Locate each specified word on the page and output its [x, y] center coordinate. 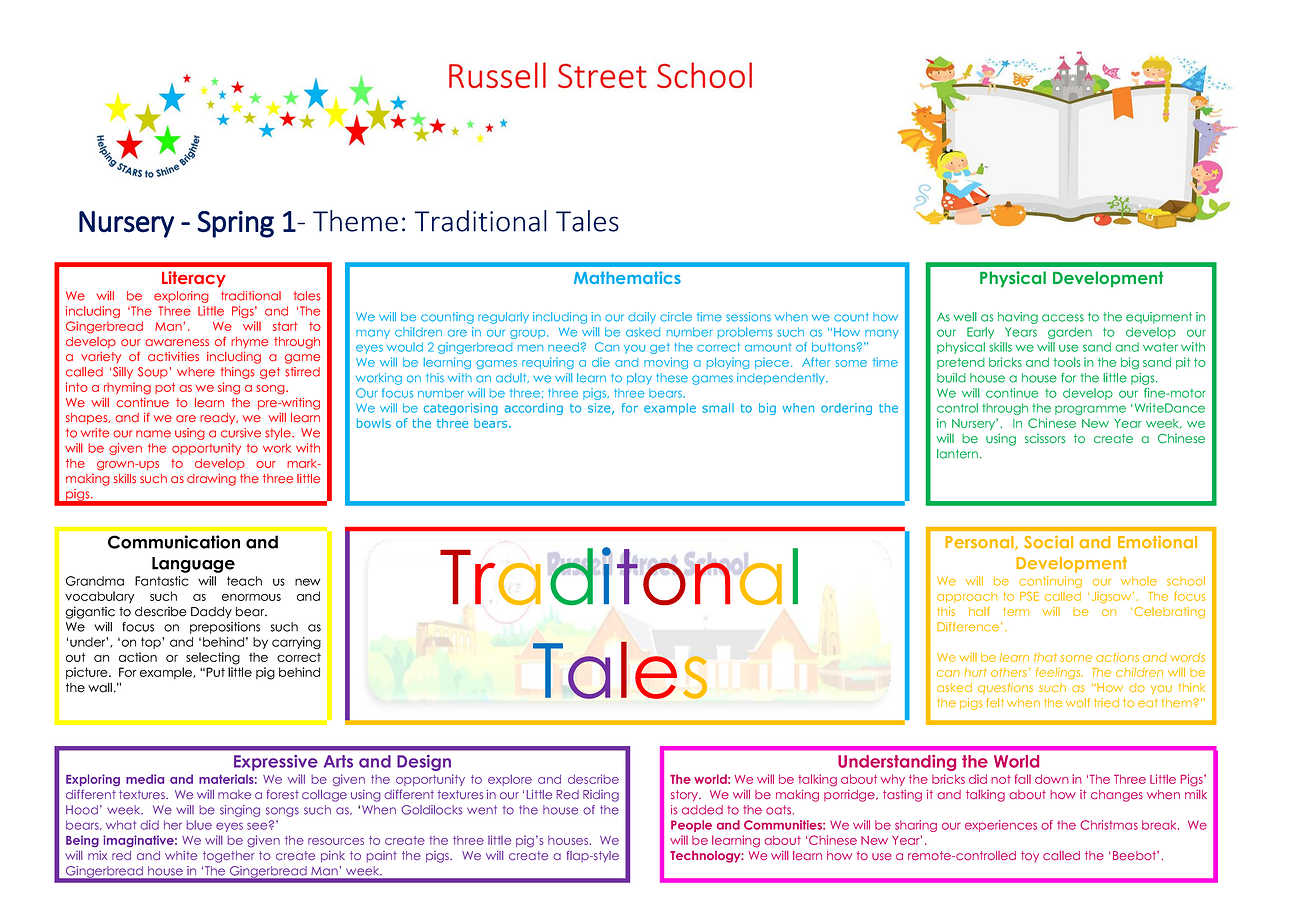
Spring [235, 224]
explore [510, 780]
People [691, 826]
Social [1048, 542]
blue [199, 825]
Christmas [1109, 825]
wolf [1078, 703]
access [1063, 318]
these [672, 378]
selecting [213, 658]
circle [676, 317]
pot [165, 388]
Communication [174, 542]
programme [1090, 410]
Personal [980, 543]
